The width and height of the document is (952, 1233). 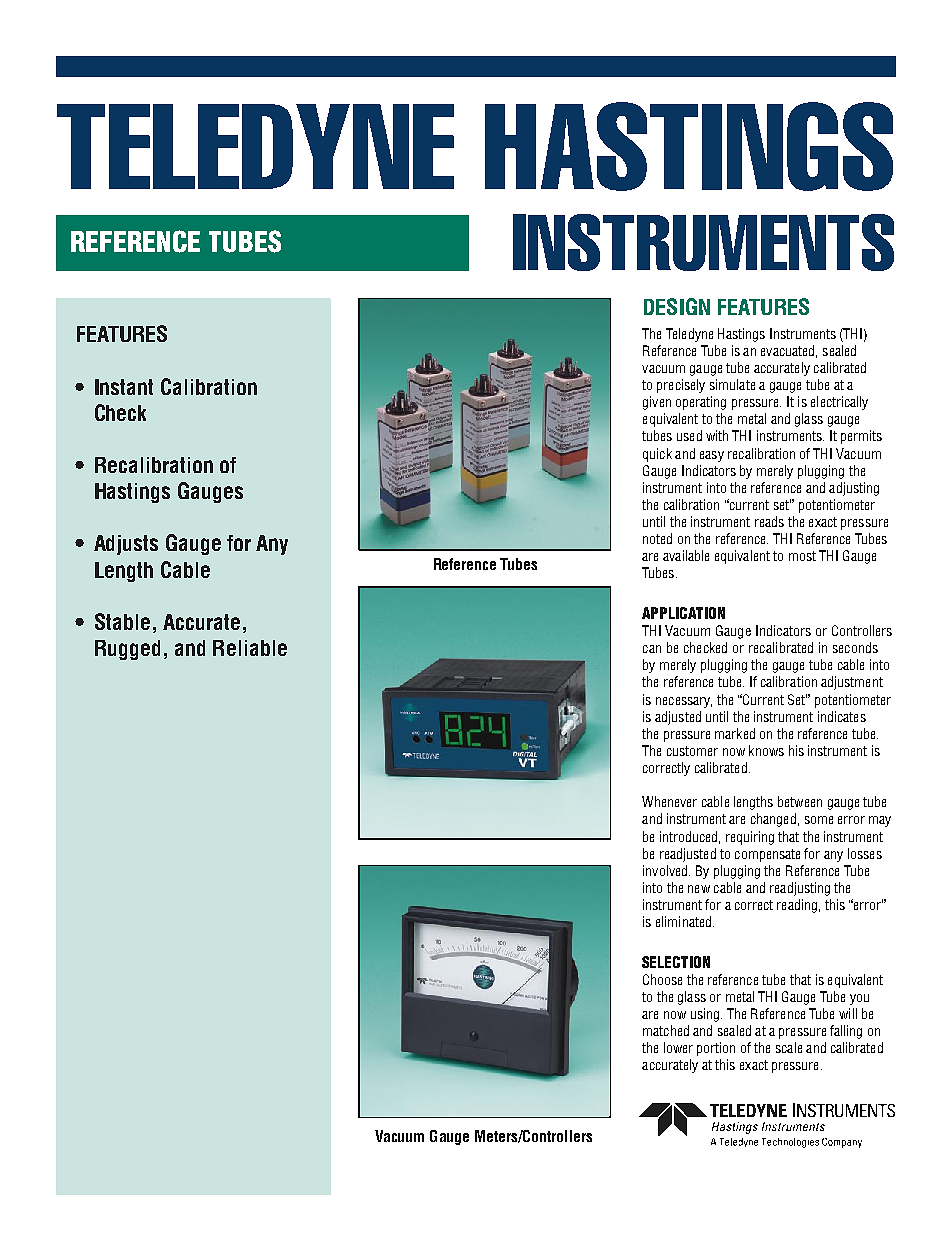 What do you see at coordinates (800, 801) in the document?
I see `between` at bounding box center [800, 801].
